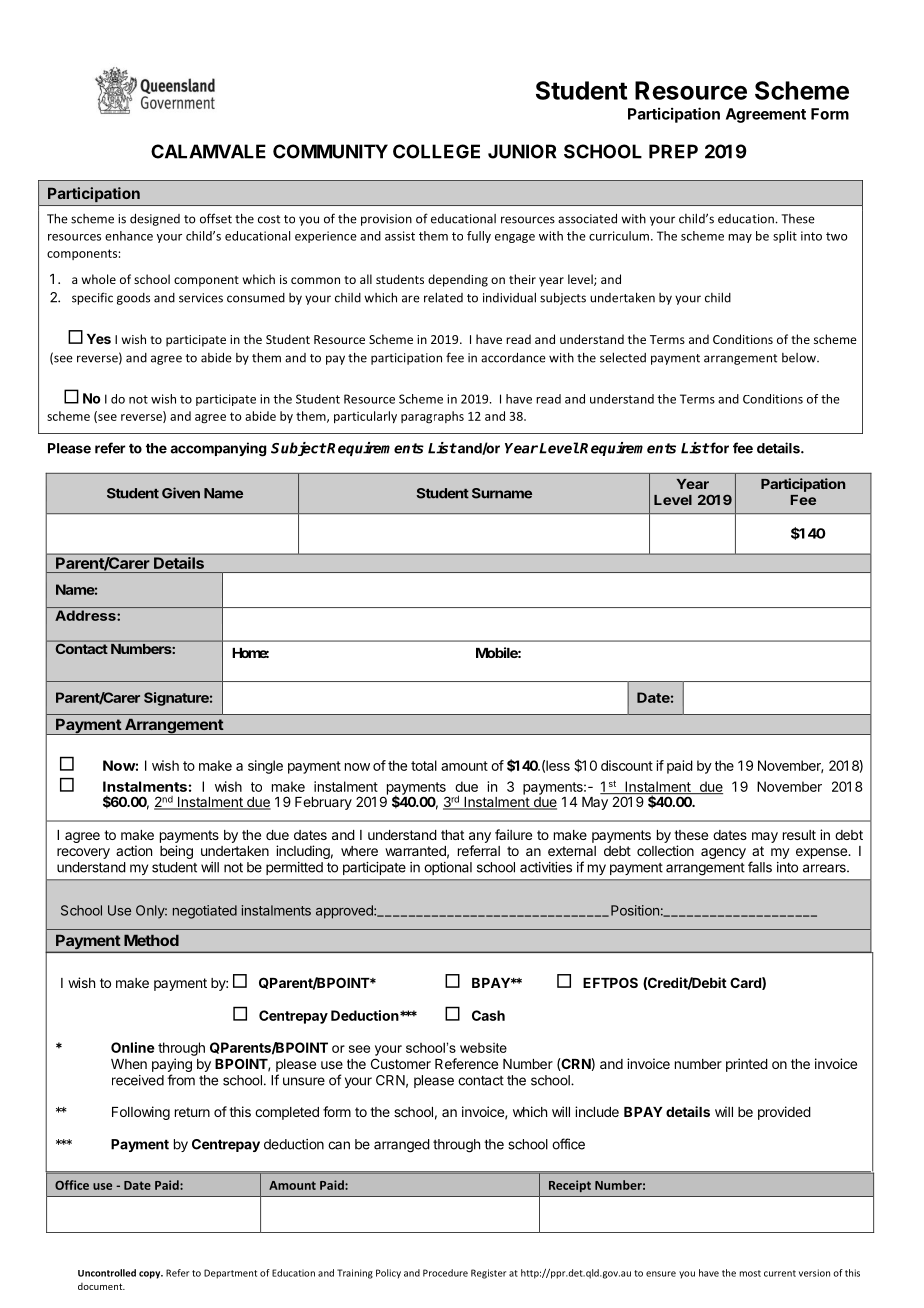  I want to click on total, so click(424, 765).
